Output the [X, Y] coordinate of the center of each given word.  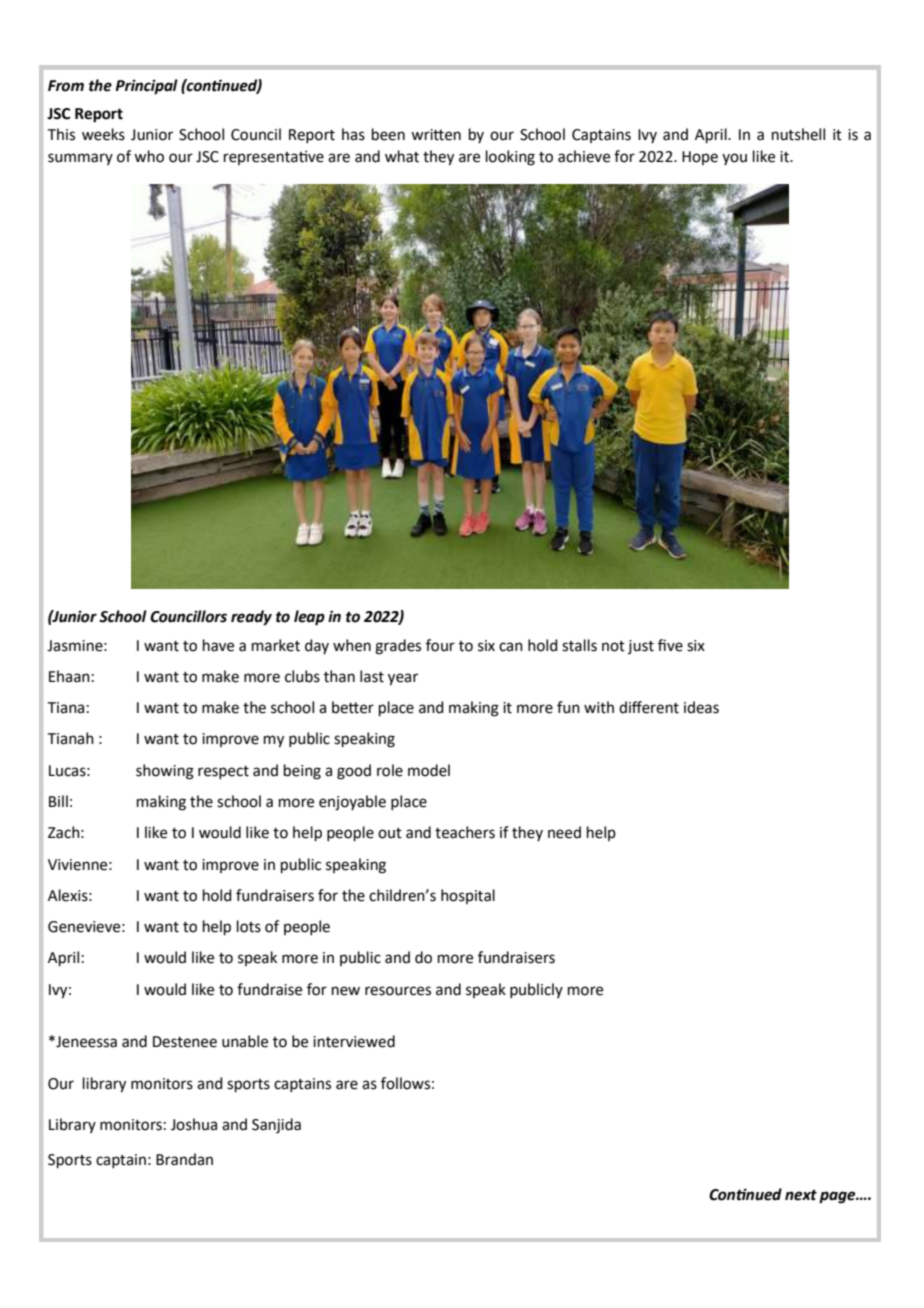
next [801, 1195]
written [436, 135]
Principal [146, 87]
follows [405, 1083]
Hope [700, 158]
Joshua [194, 1124]
